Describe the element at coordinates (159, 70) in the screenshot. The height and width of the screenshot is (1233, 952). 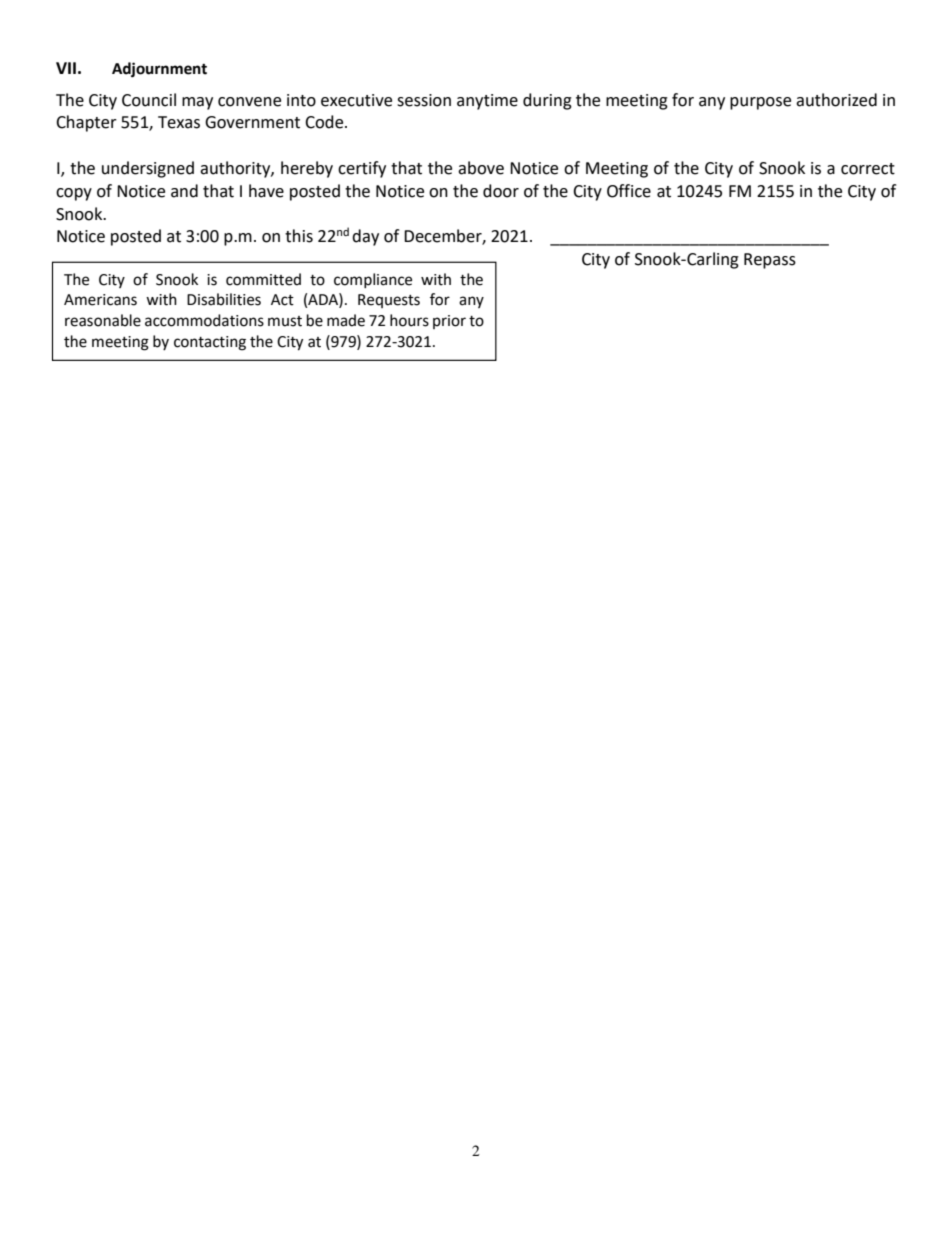
I see `Adjournment` at that location.
